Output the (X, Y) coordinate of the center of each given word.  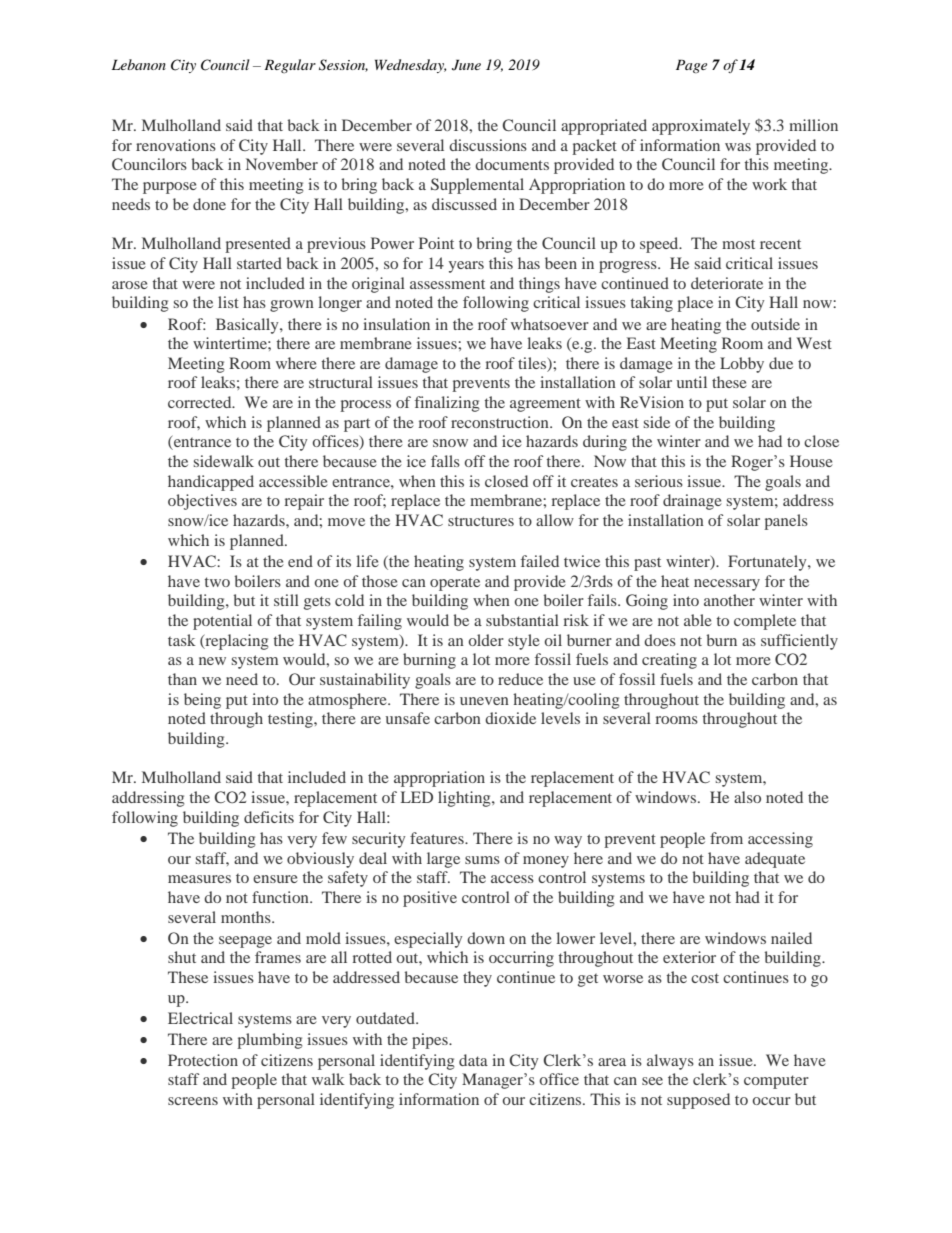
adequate (775, 860)
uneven (484, 701)
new (212, 661)
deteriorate (727, 283)
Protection (203, 1060)
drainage (692, 502)
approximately (701, 127)
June (466, 65)
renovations (176, 145)
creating (669, 661)
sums (482, 860)
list (228, 302)
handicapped (211, 483)
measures (199, 879)
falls (445, 461)
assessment (447, 284)
